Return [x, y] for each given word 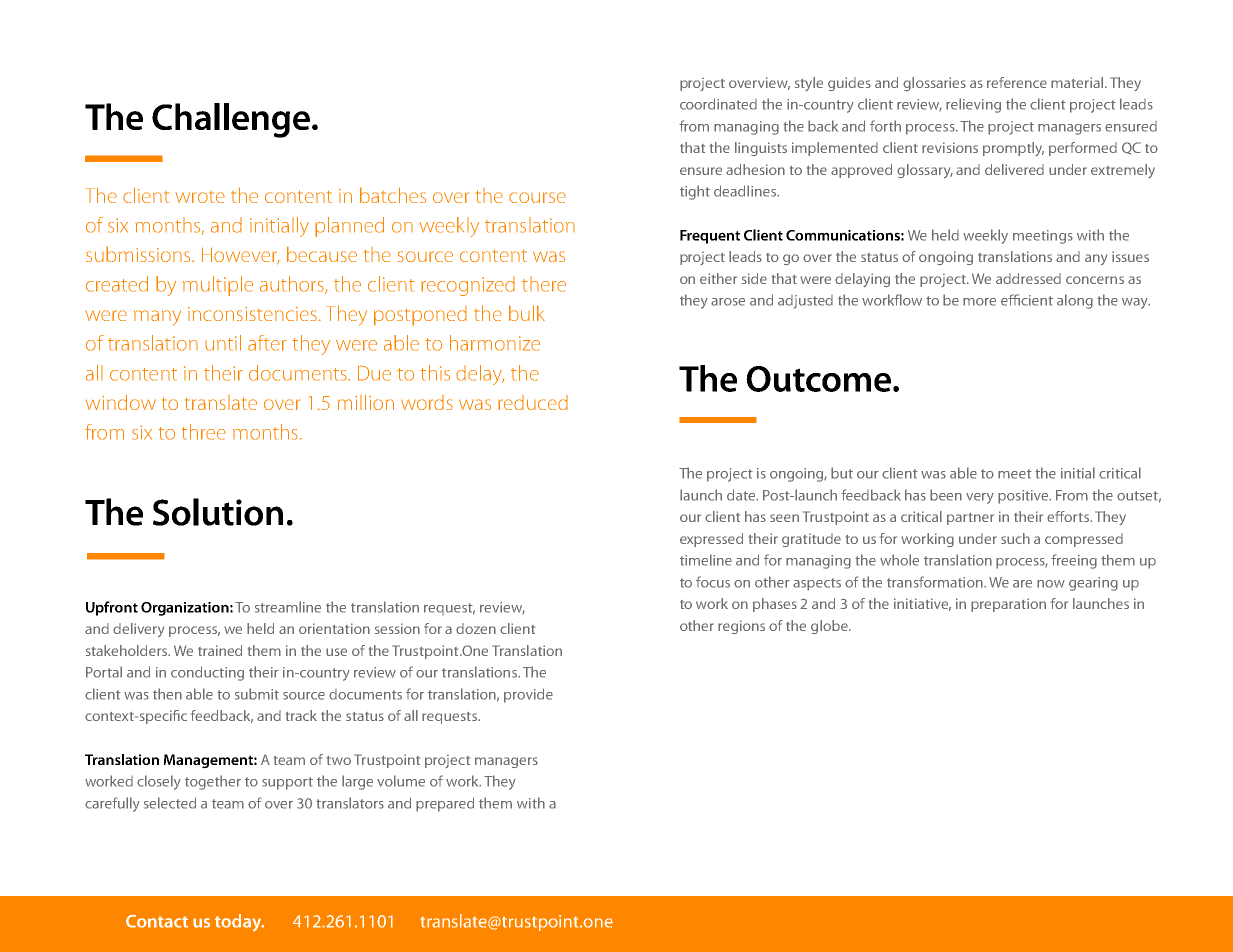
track [301, 715]
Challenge [231, 120]
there [544, 284]
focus [713, 582]
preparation [1008, 605]
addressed [1028, 278]
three [203, 432]
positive [1024, 497]
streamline [288, 607]
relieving [973, 105]
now [1051, 584]
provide [528, 695]
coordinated [718, 104]
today [239, 922]
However [241, 256]
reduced [533, 402]
